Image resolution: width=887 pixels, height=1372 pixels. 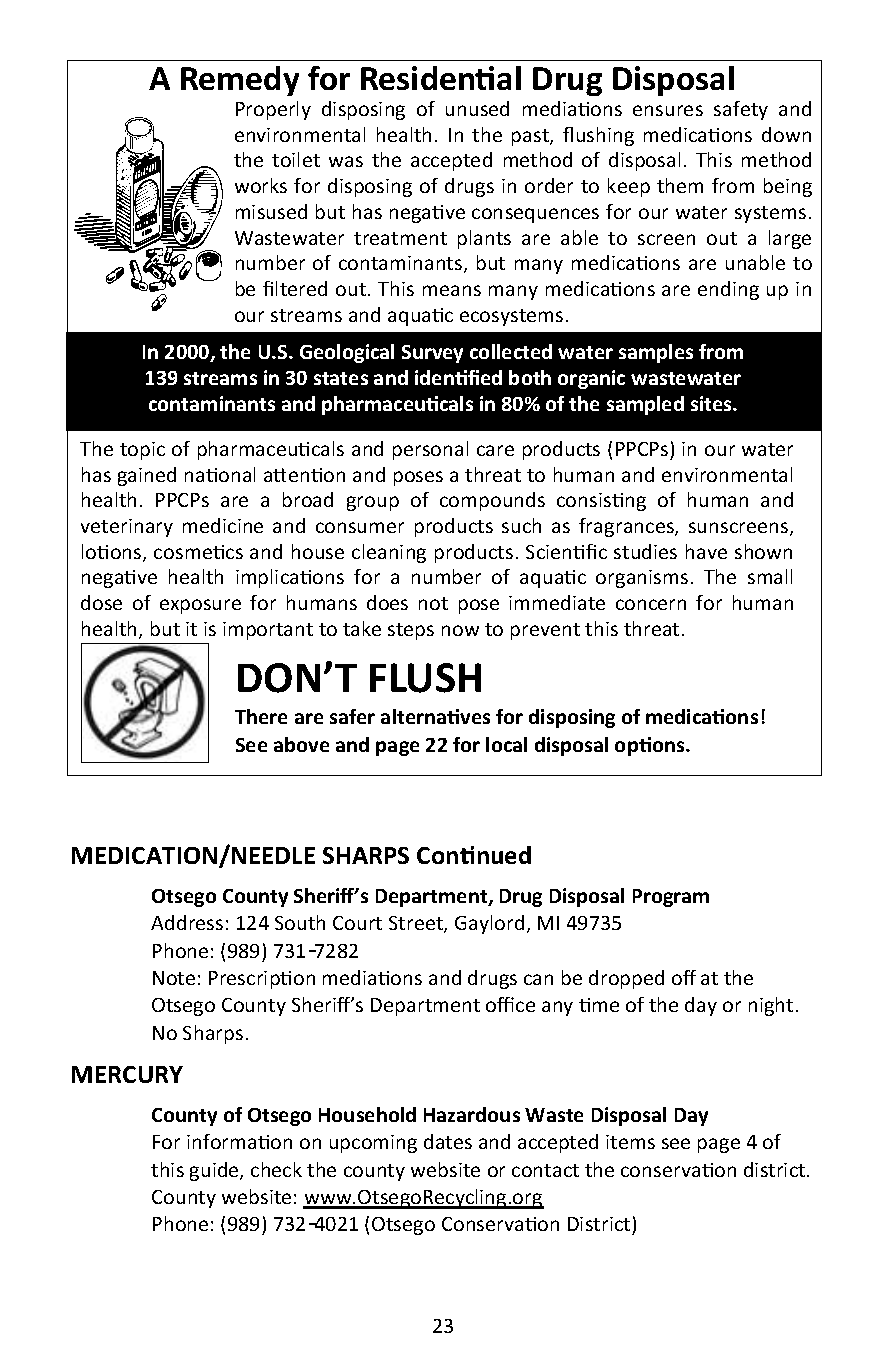 What do you see at coordinates (477, 108) in the screenshot?
I see `unused` at bounding box center [477, 108].
